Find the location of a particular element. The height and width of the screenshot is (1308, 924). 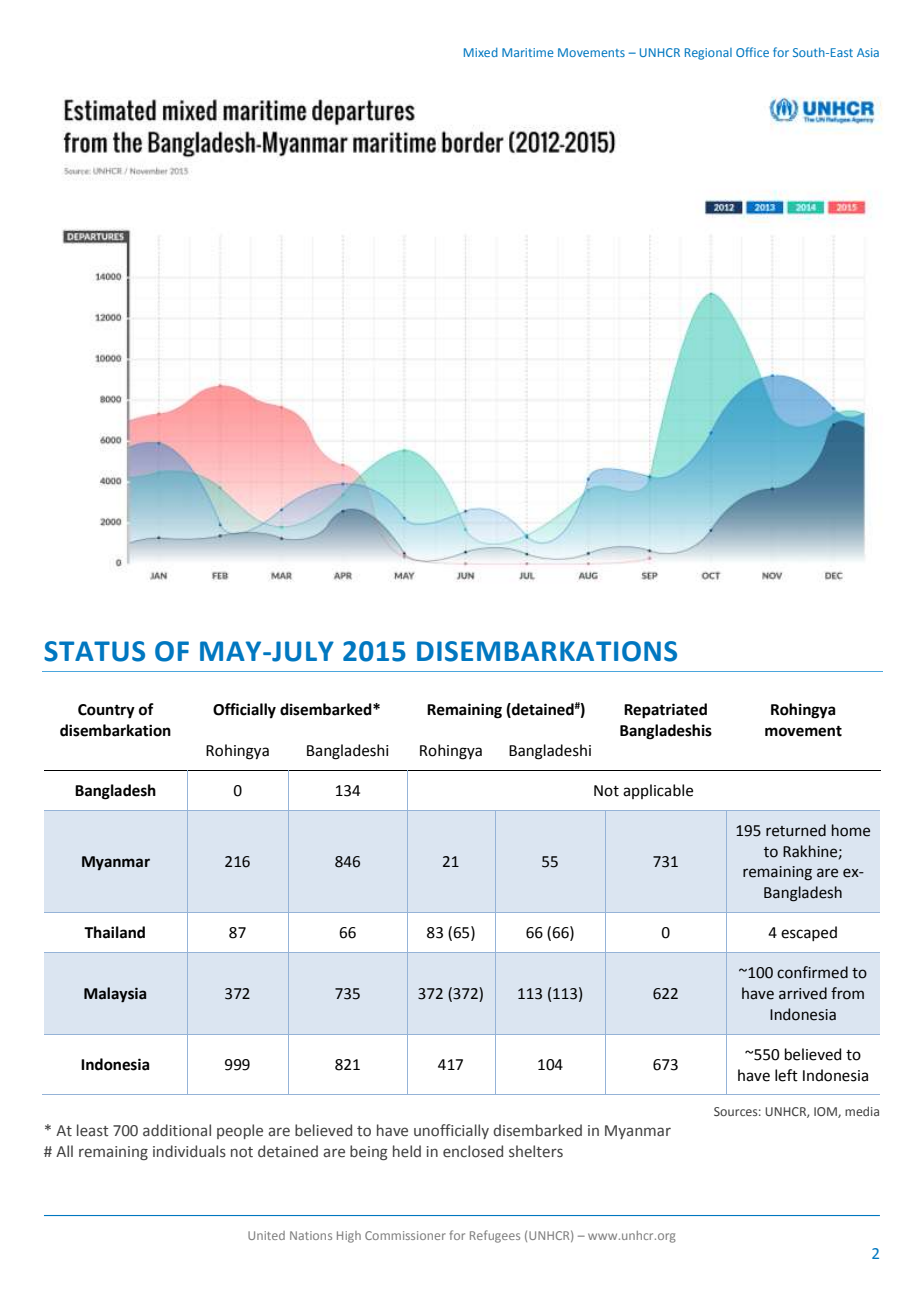

Refugees is located at coordinates (495, 1236).
